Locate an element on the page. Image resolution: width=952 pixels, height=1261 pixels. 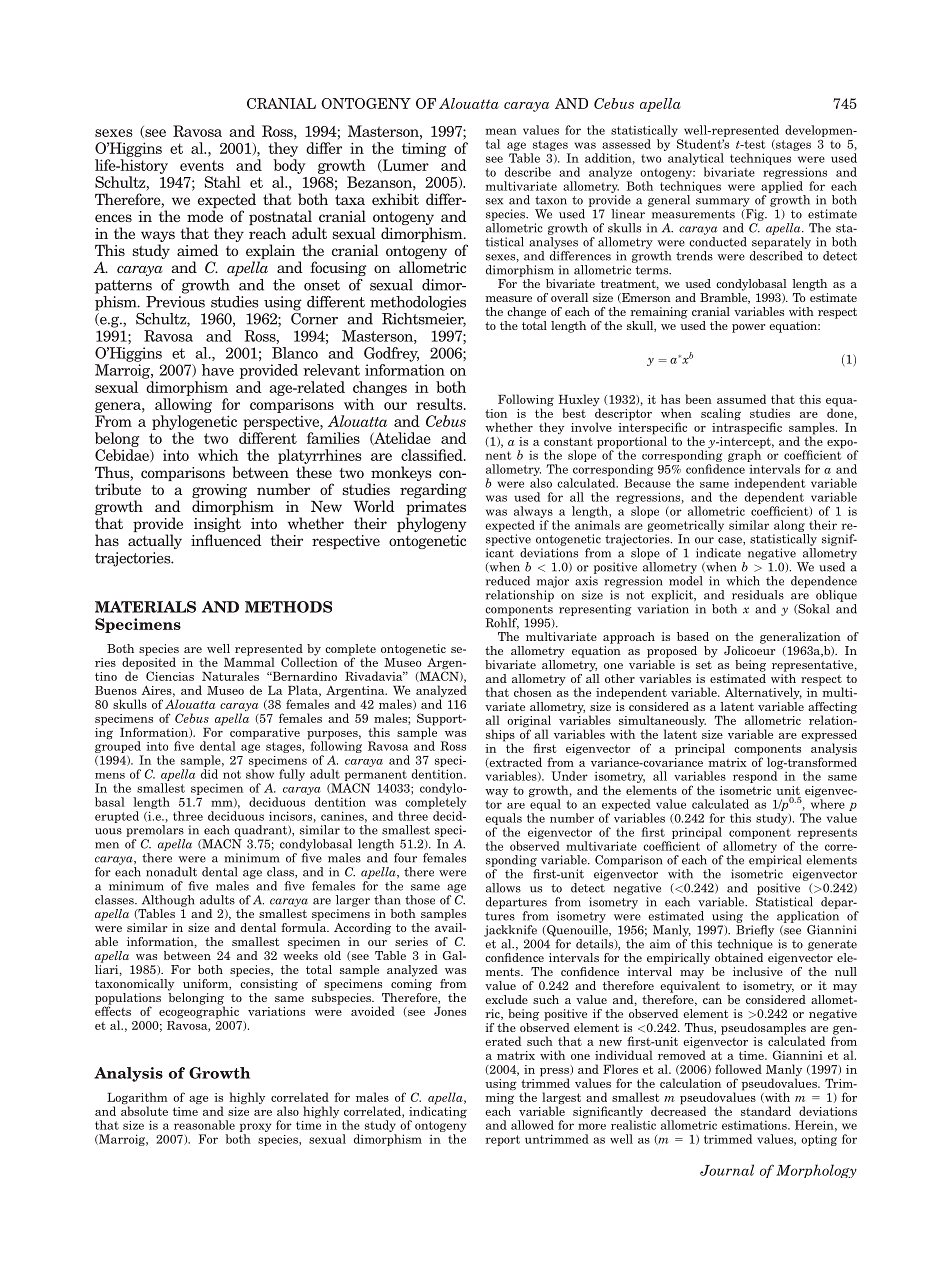
standard is located at coordinates (766, 1111).
